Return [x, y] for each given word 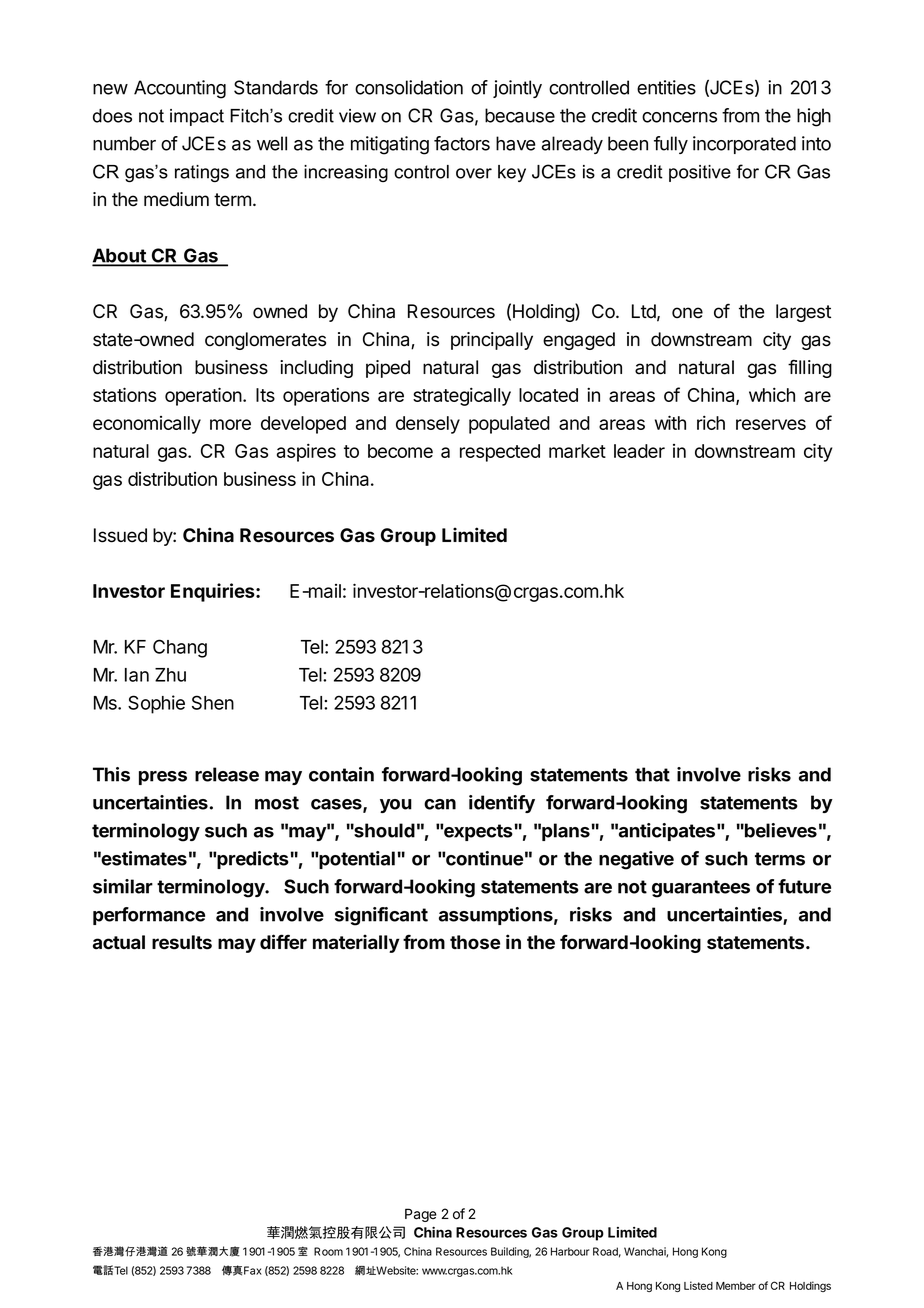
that [652, 774]
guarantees [701, 889]
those [475, 942]
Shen [213, 702]
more [230, 424]
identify [502, 804]
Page [421, 1215]
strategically [462, 396]
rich [711, 422]
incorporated [744, 145]
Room [328, 1251]
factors [462, 143]
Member [736, 1286]
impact [197, 117]
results [182, 942]
